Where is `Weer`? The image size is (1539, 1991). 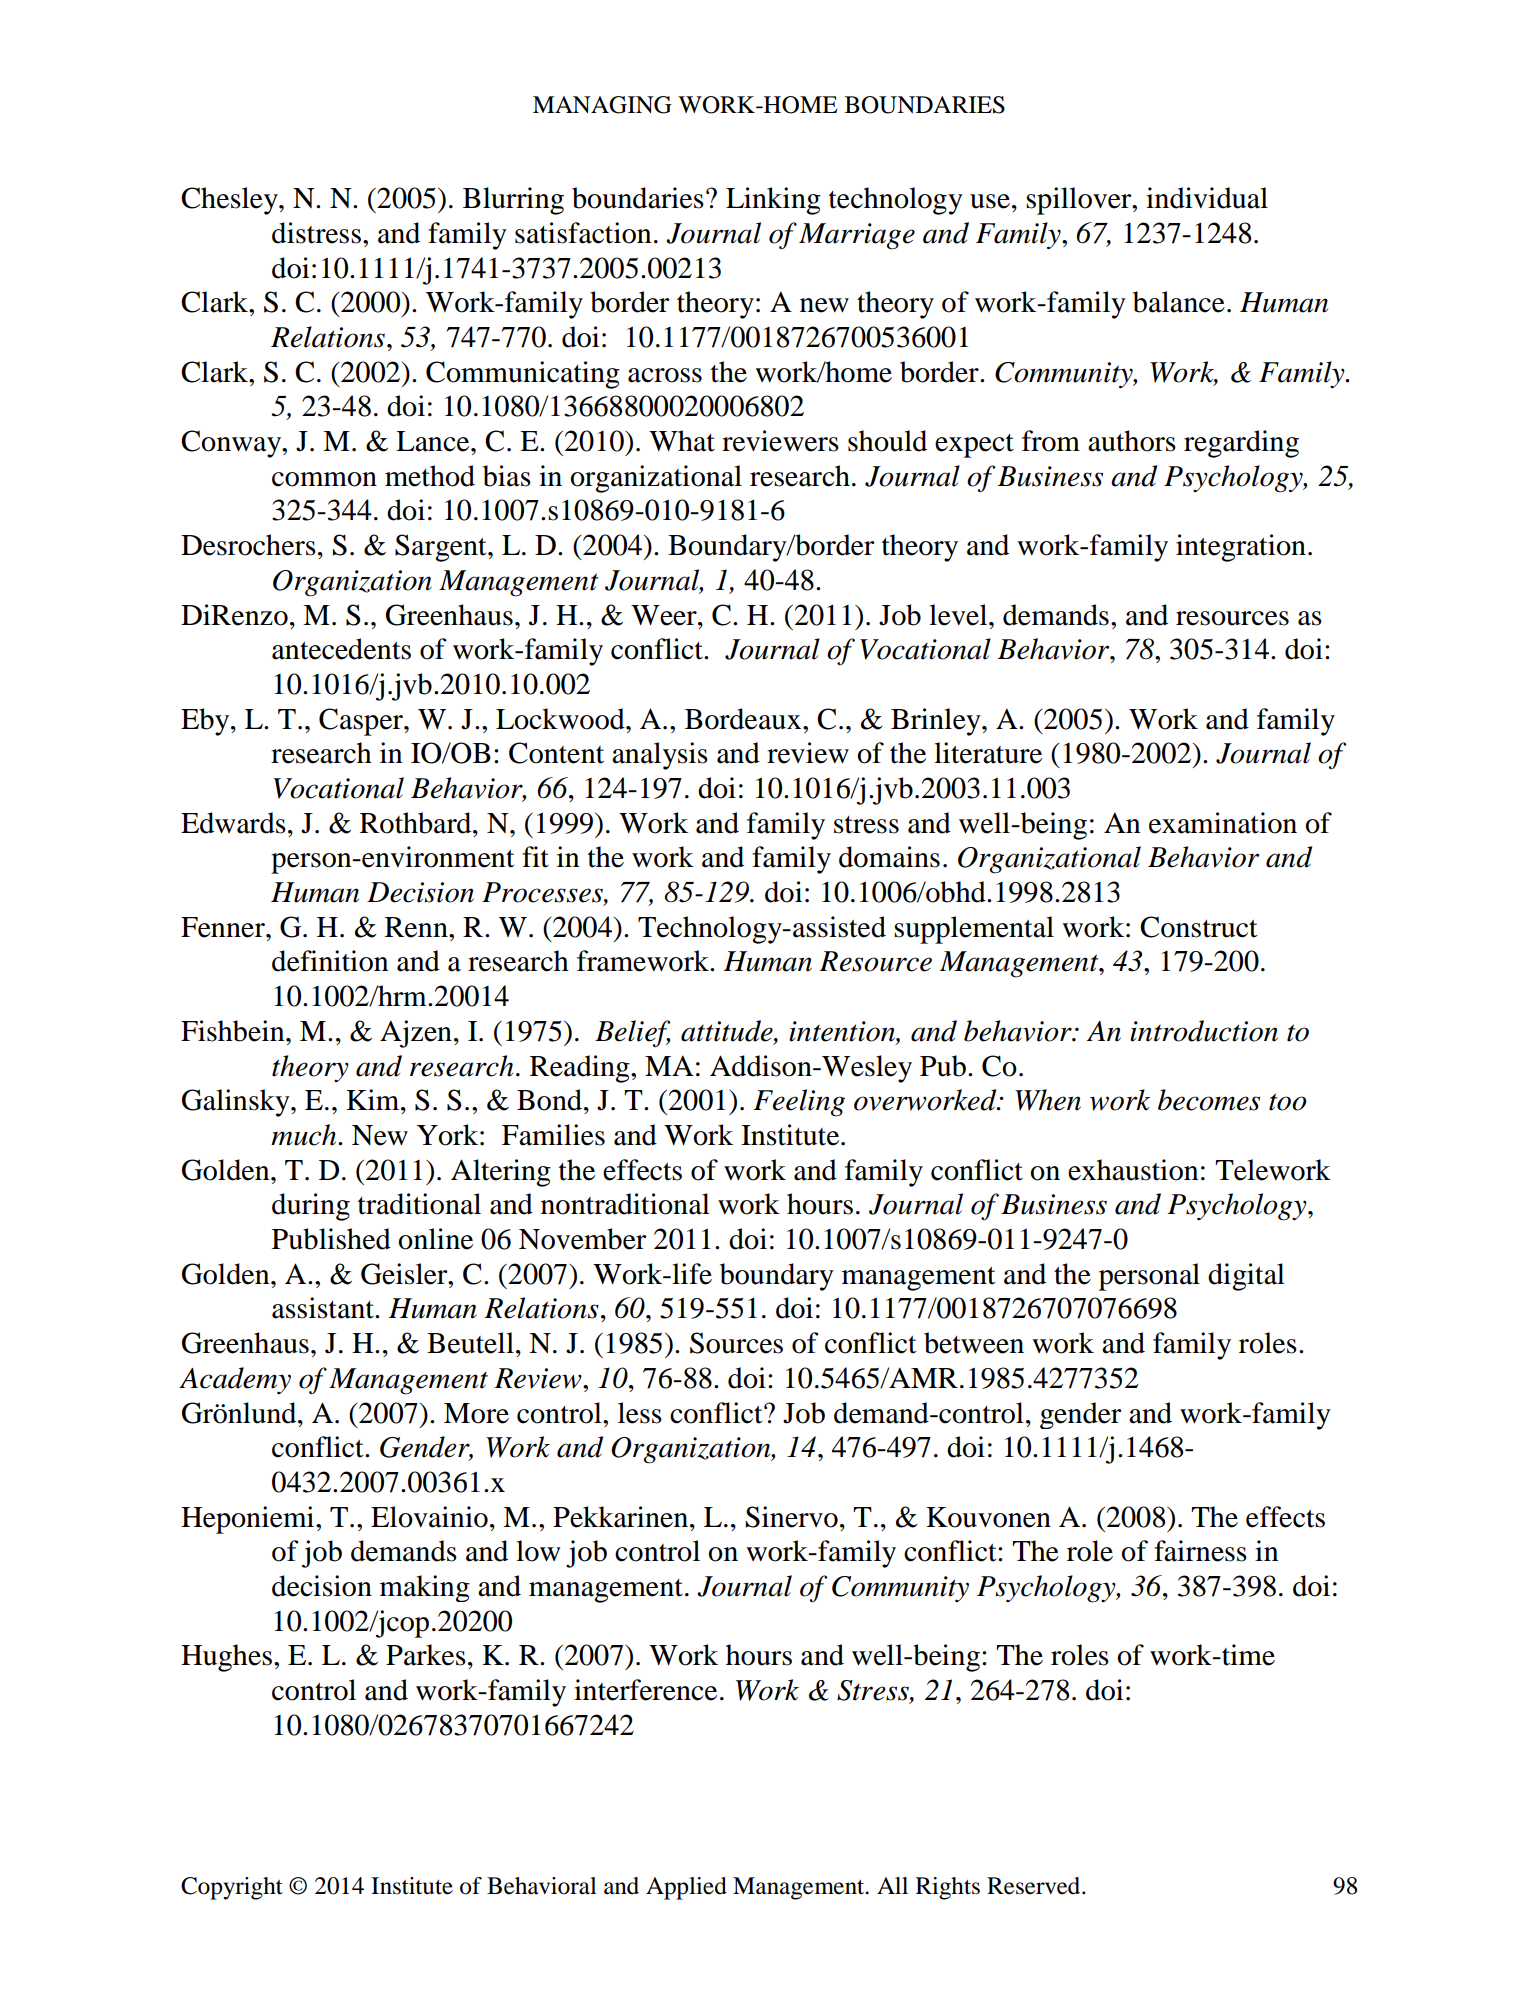
Weer is located at coordinates (665, 615).
